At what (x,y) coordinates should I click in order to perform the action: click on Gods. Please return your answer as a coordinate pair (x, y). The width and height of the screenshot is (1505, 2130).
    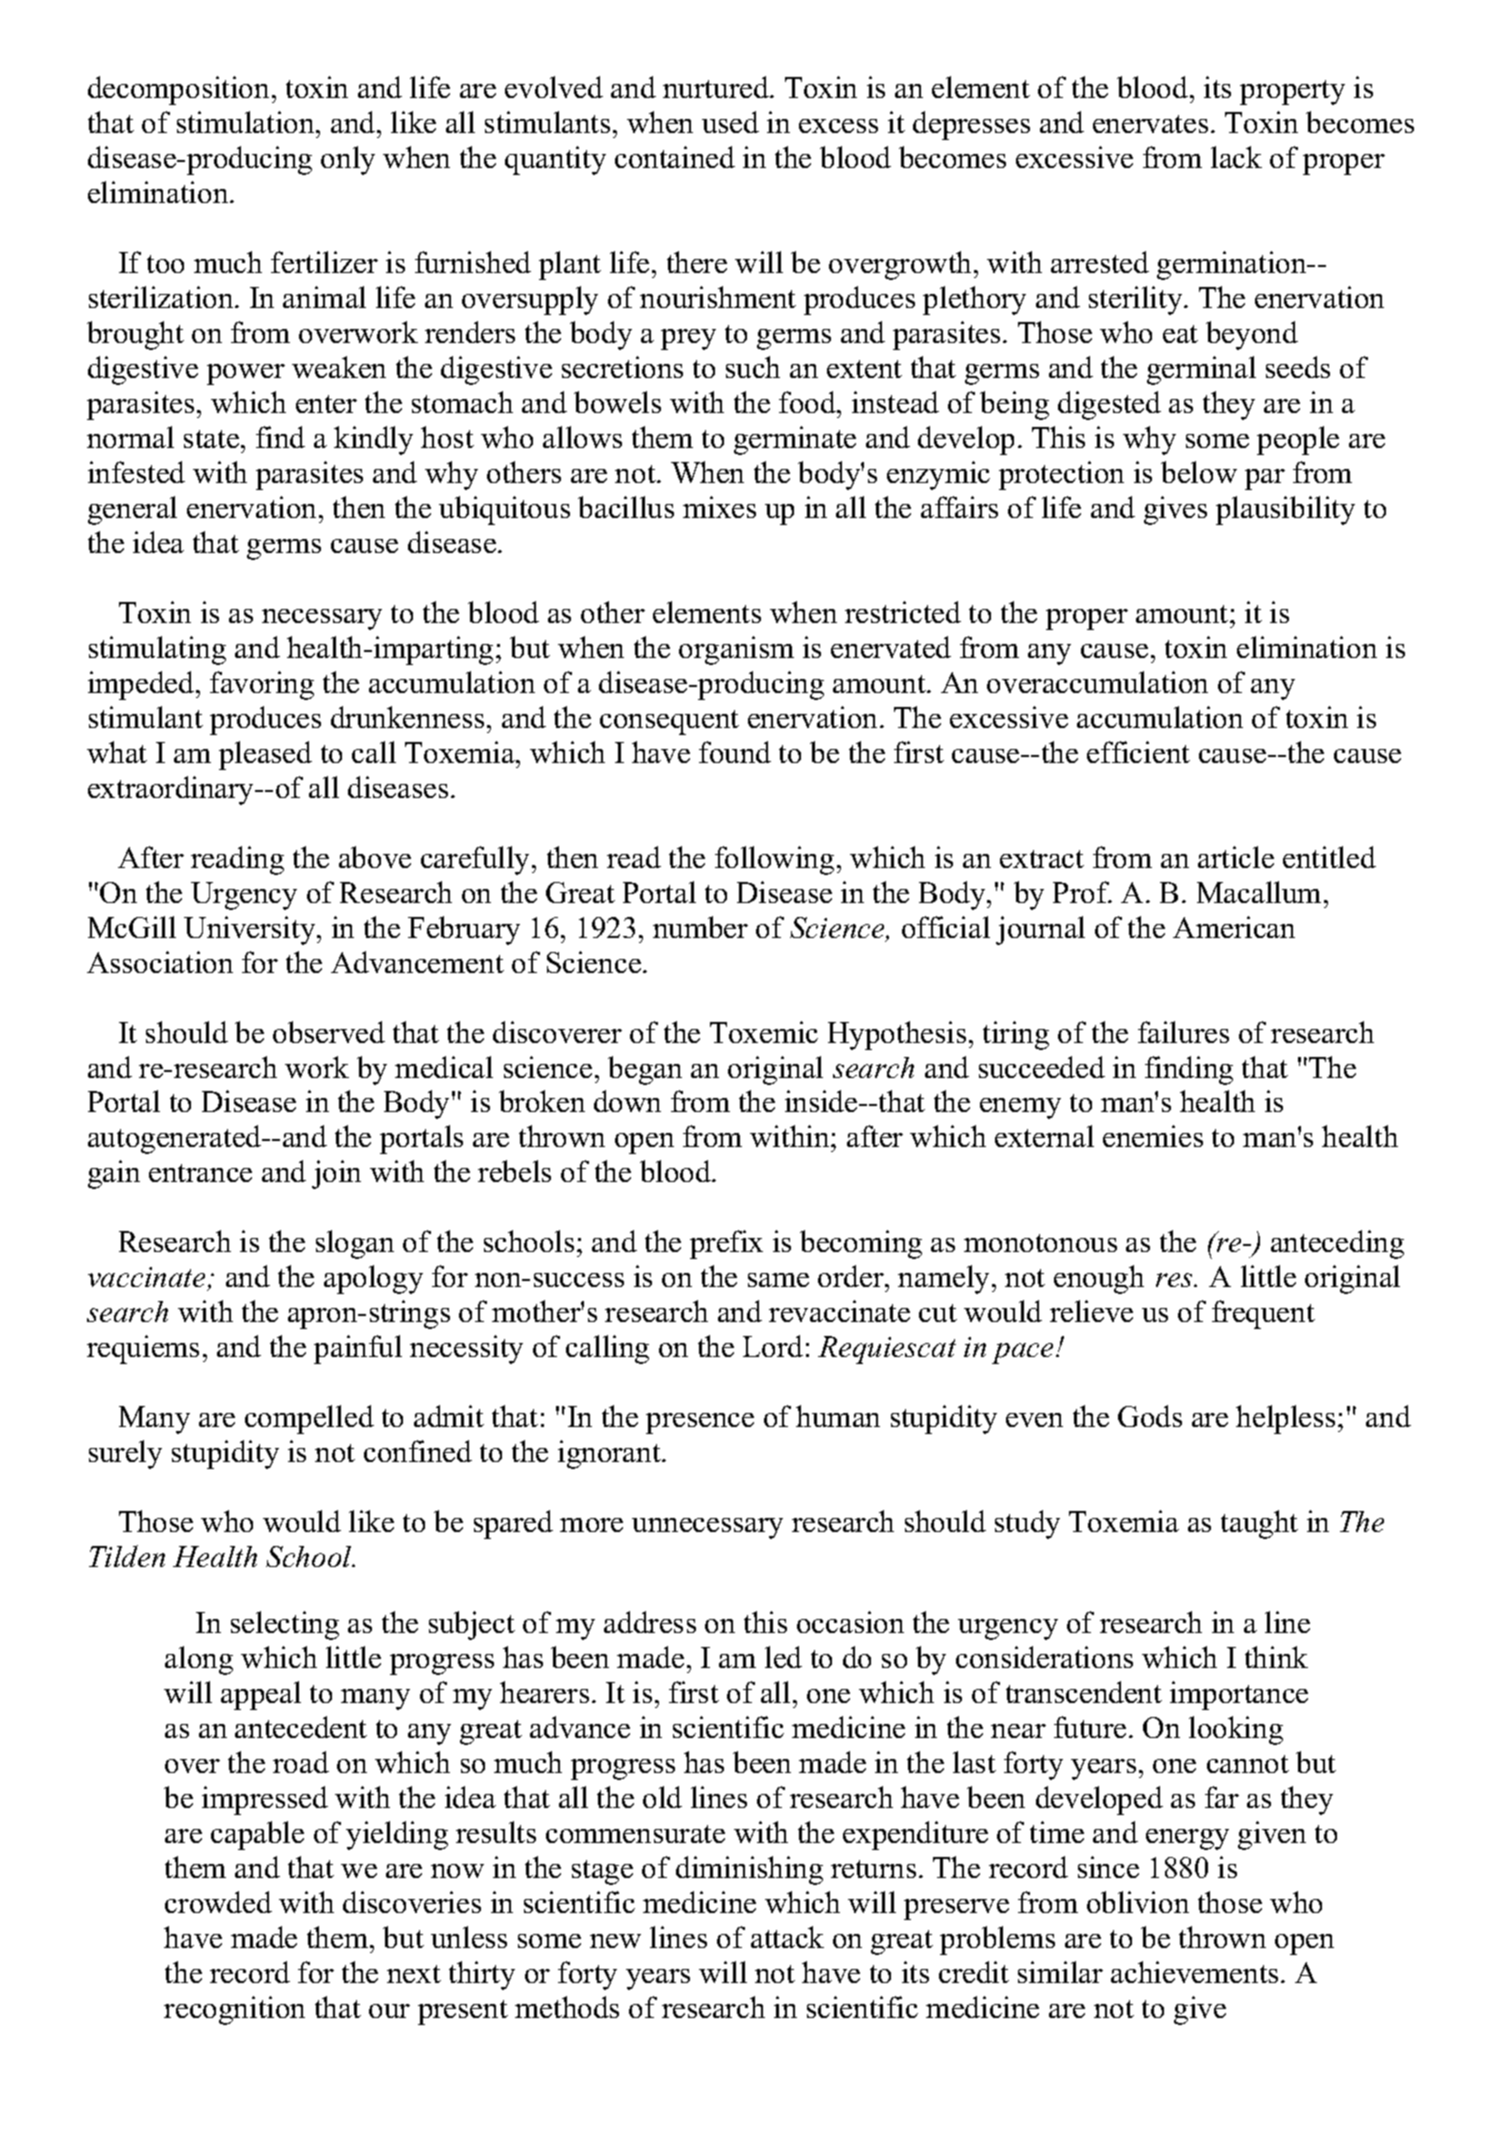
    Looking at the image, I should click on (1150, 1416).
